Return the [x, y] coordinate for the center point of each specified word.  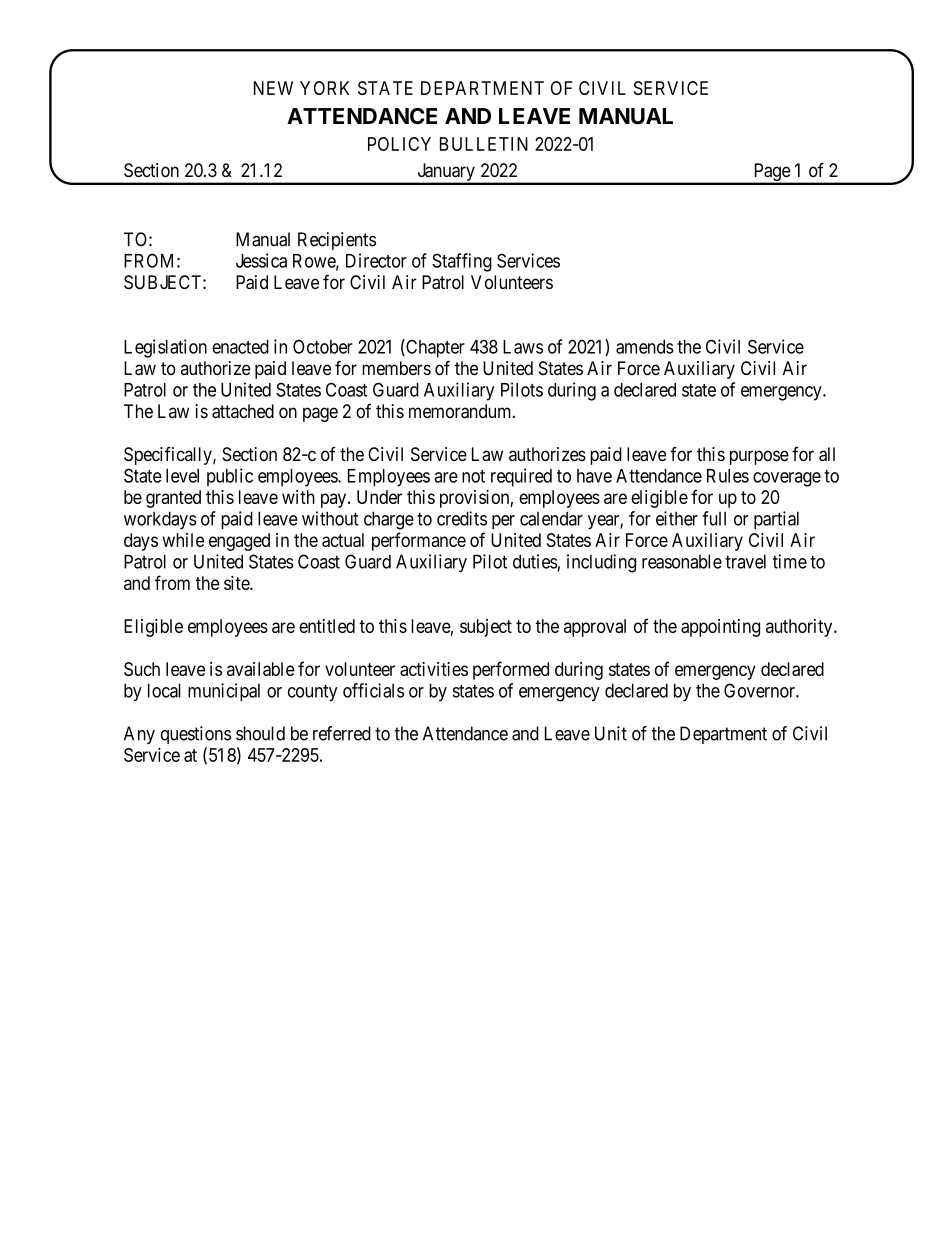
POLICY [399, 144]
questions [196, 735]
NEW [273, 88]
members [396, 368]
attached [243, 411]
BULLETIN [484, 144]
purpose [759, 457]
